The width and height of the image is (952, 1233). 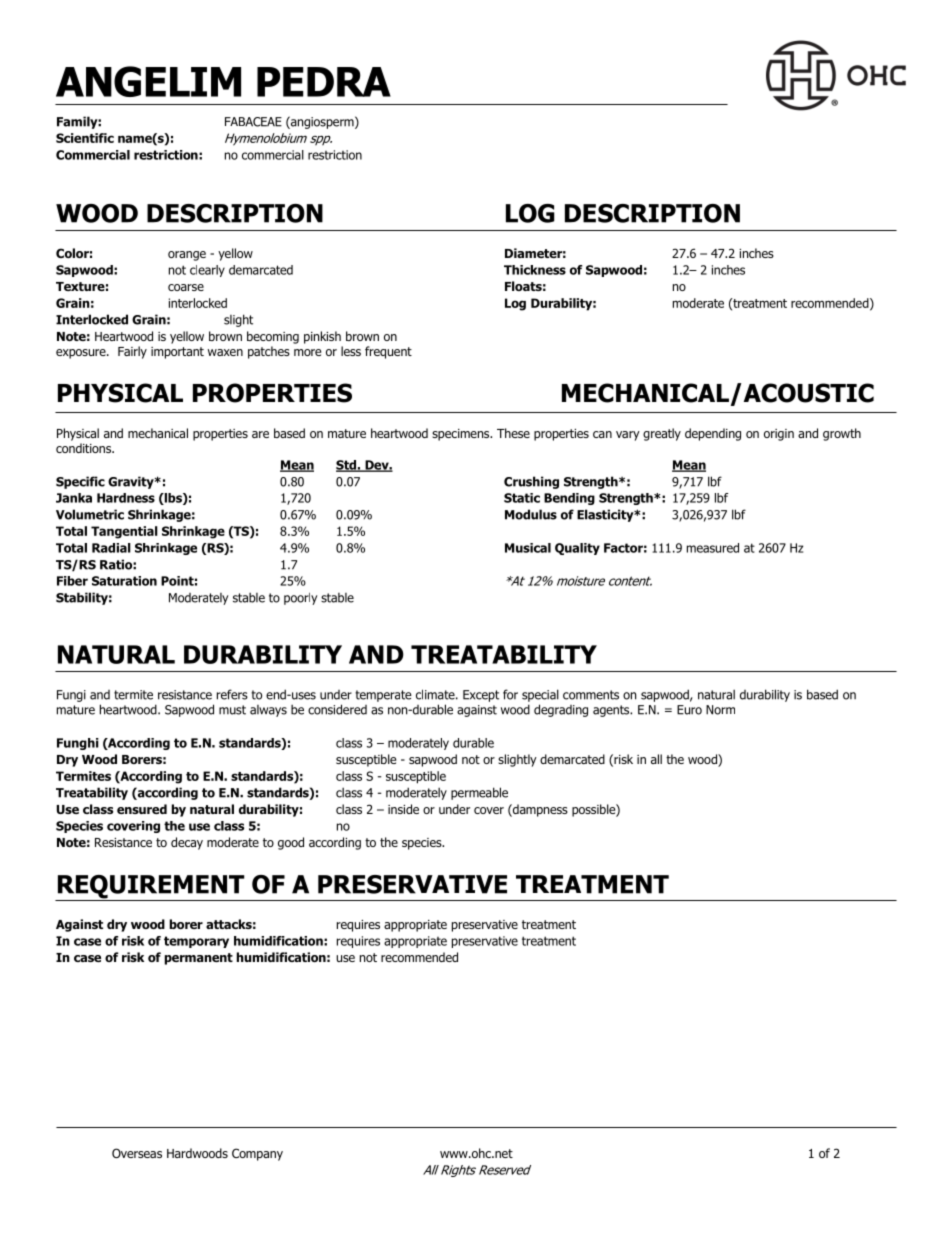 What do you see at coordinates (403, 809) in the image?
I see `inside` at bounding box center [403, 809].
